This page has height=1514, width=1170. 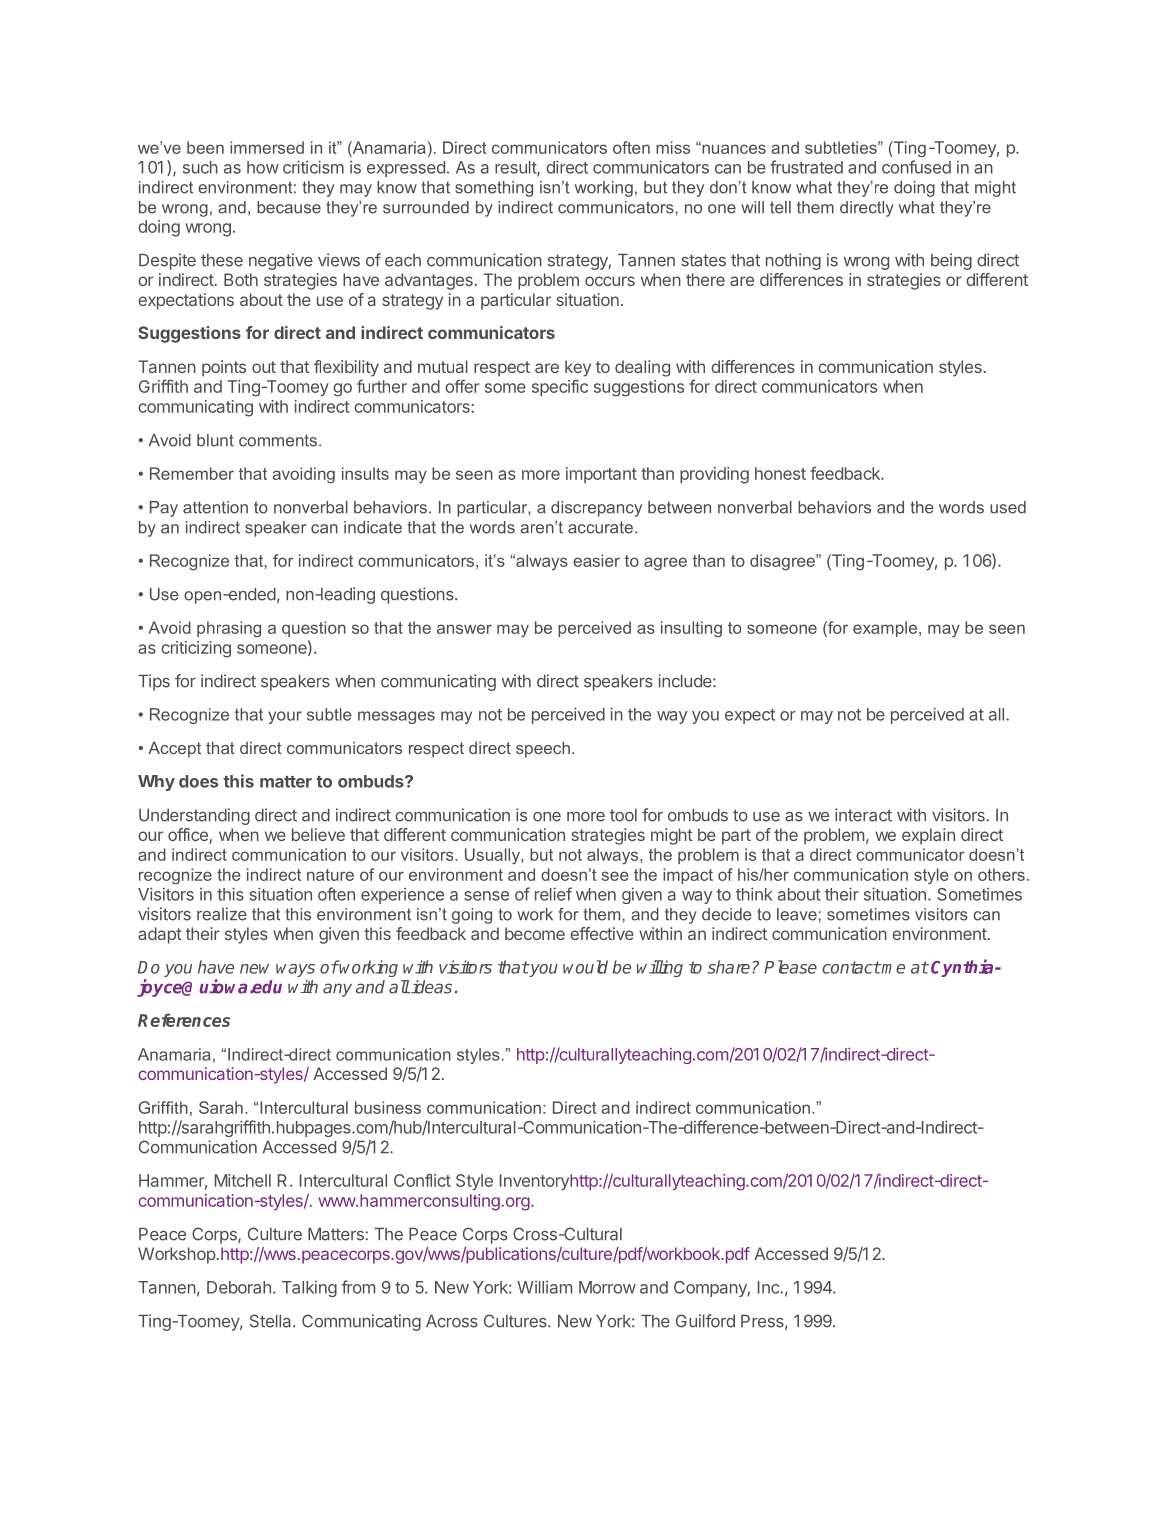 What do you see at coordinates (239, 1287) in the page?
I see `Deborah` at bounding box center [239, 1287].
